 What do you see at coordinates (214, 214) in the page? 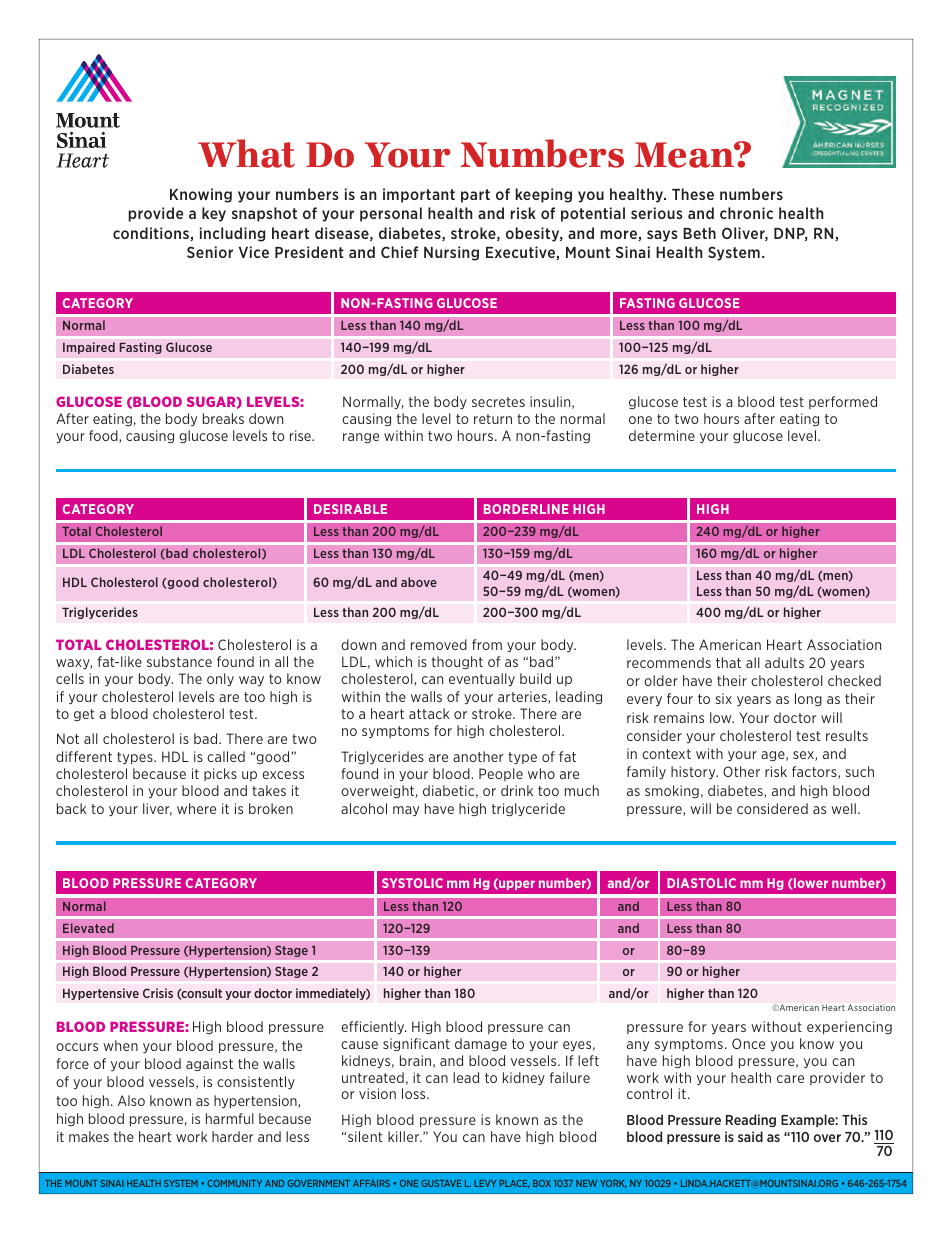
I see `key` at bounding box center [214, 214].
